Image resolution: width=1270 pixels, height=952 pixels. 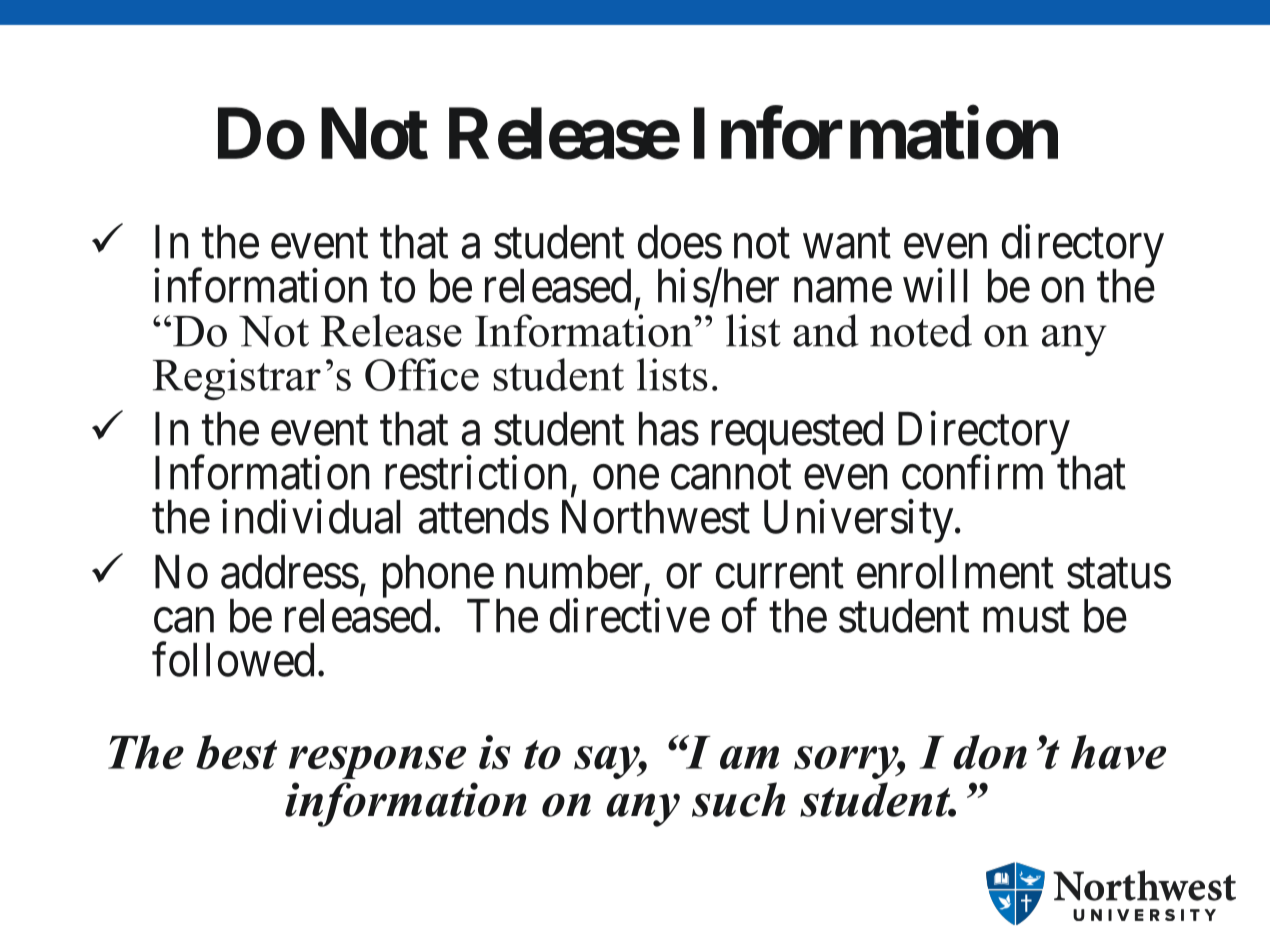 I want to click on want, so click(x=847, y=244).
